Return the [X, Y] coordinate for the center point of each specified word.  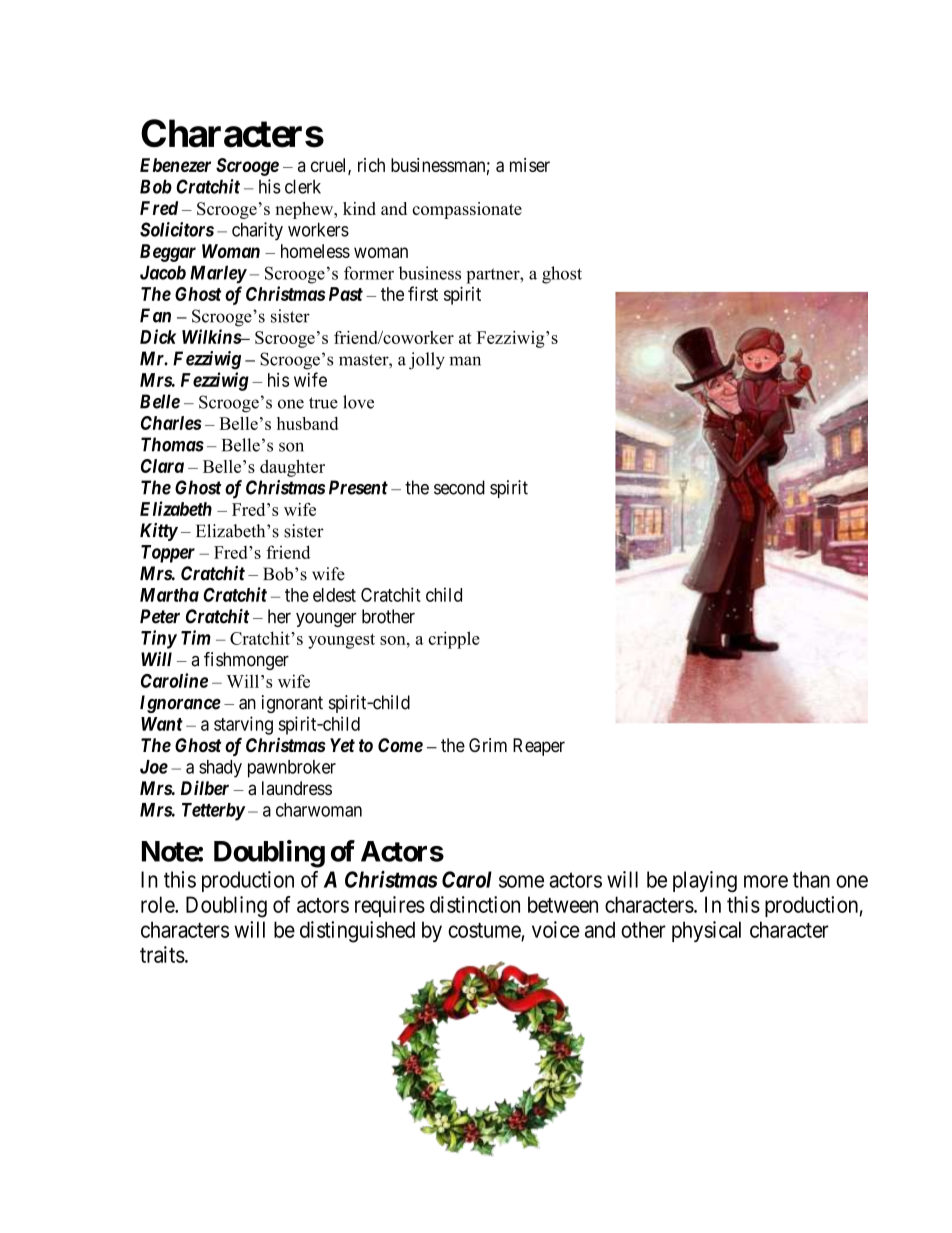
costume [484, 930]
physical [706, 931]
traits [162, 954]
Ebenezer [175, 165]
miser [530, 165]
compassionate [467, 210]
